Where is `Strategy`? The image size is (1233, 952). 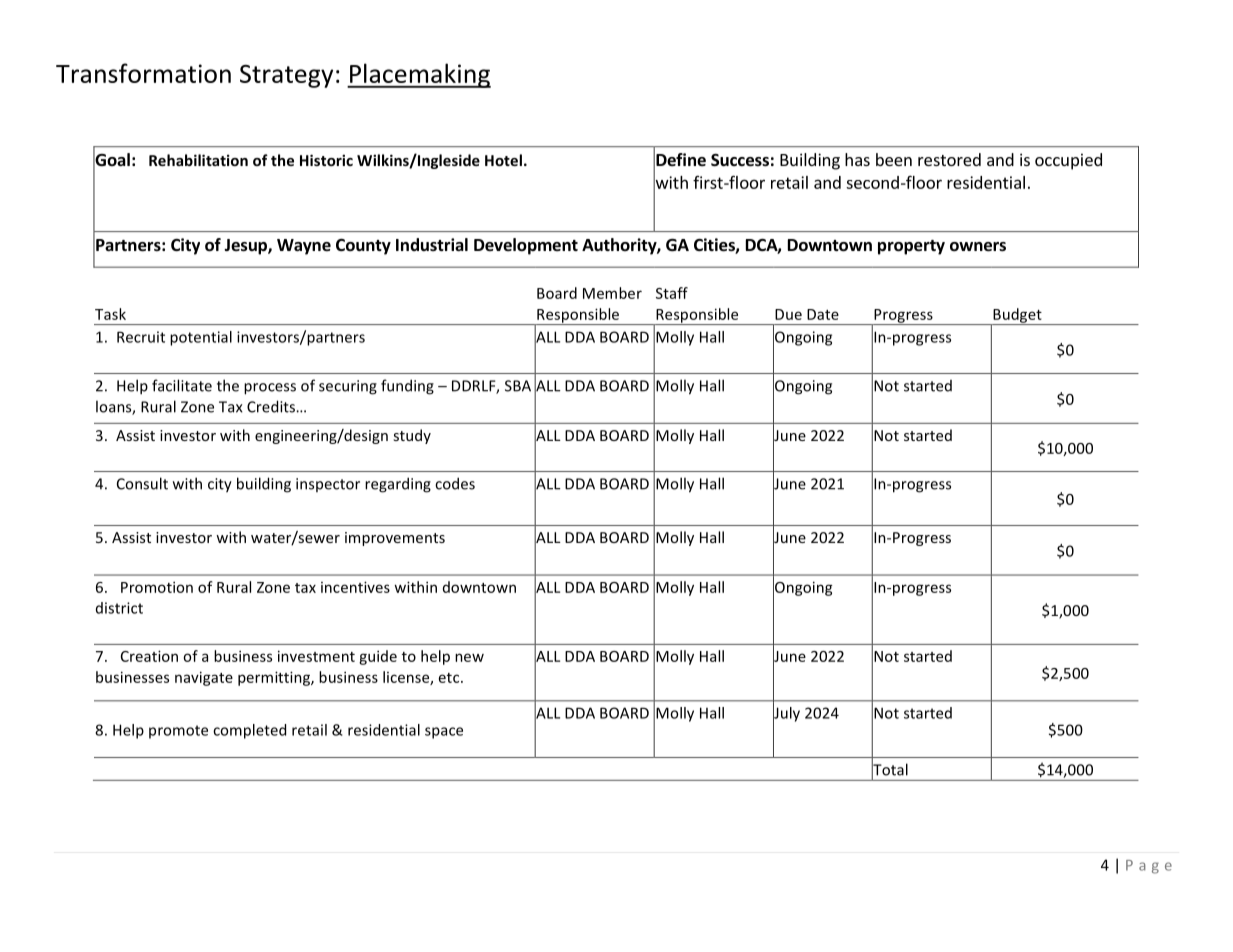 Strategy is located at coordinates (286, 76).
